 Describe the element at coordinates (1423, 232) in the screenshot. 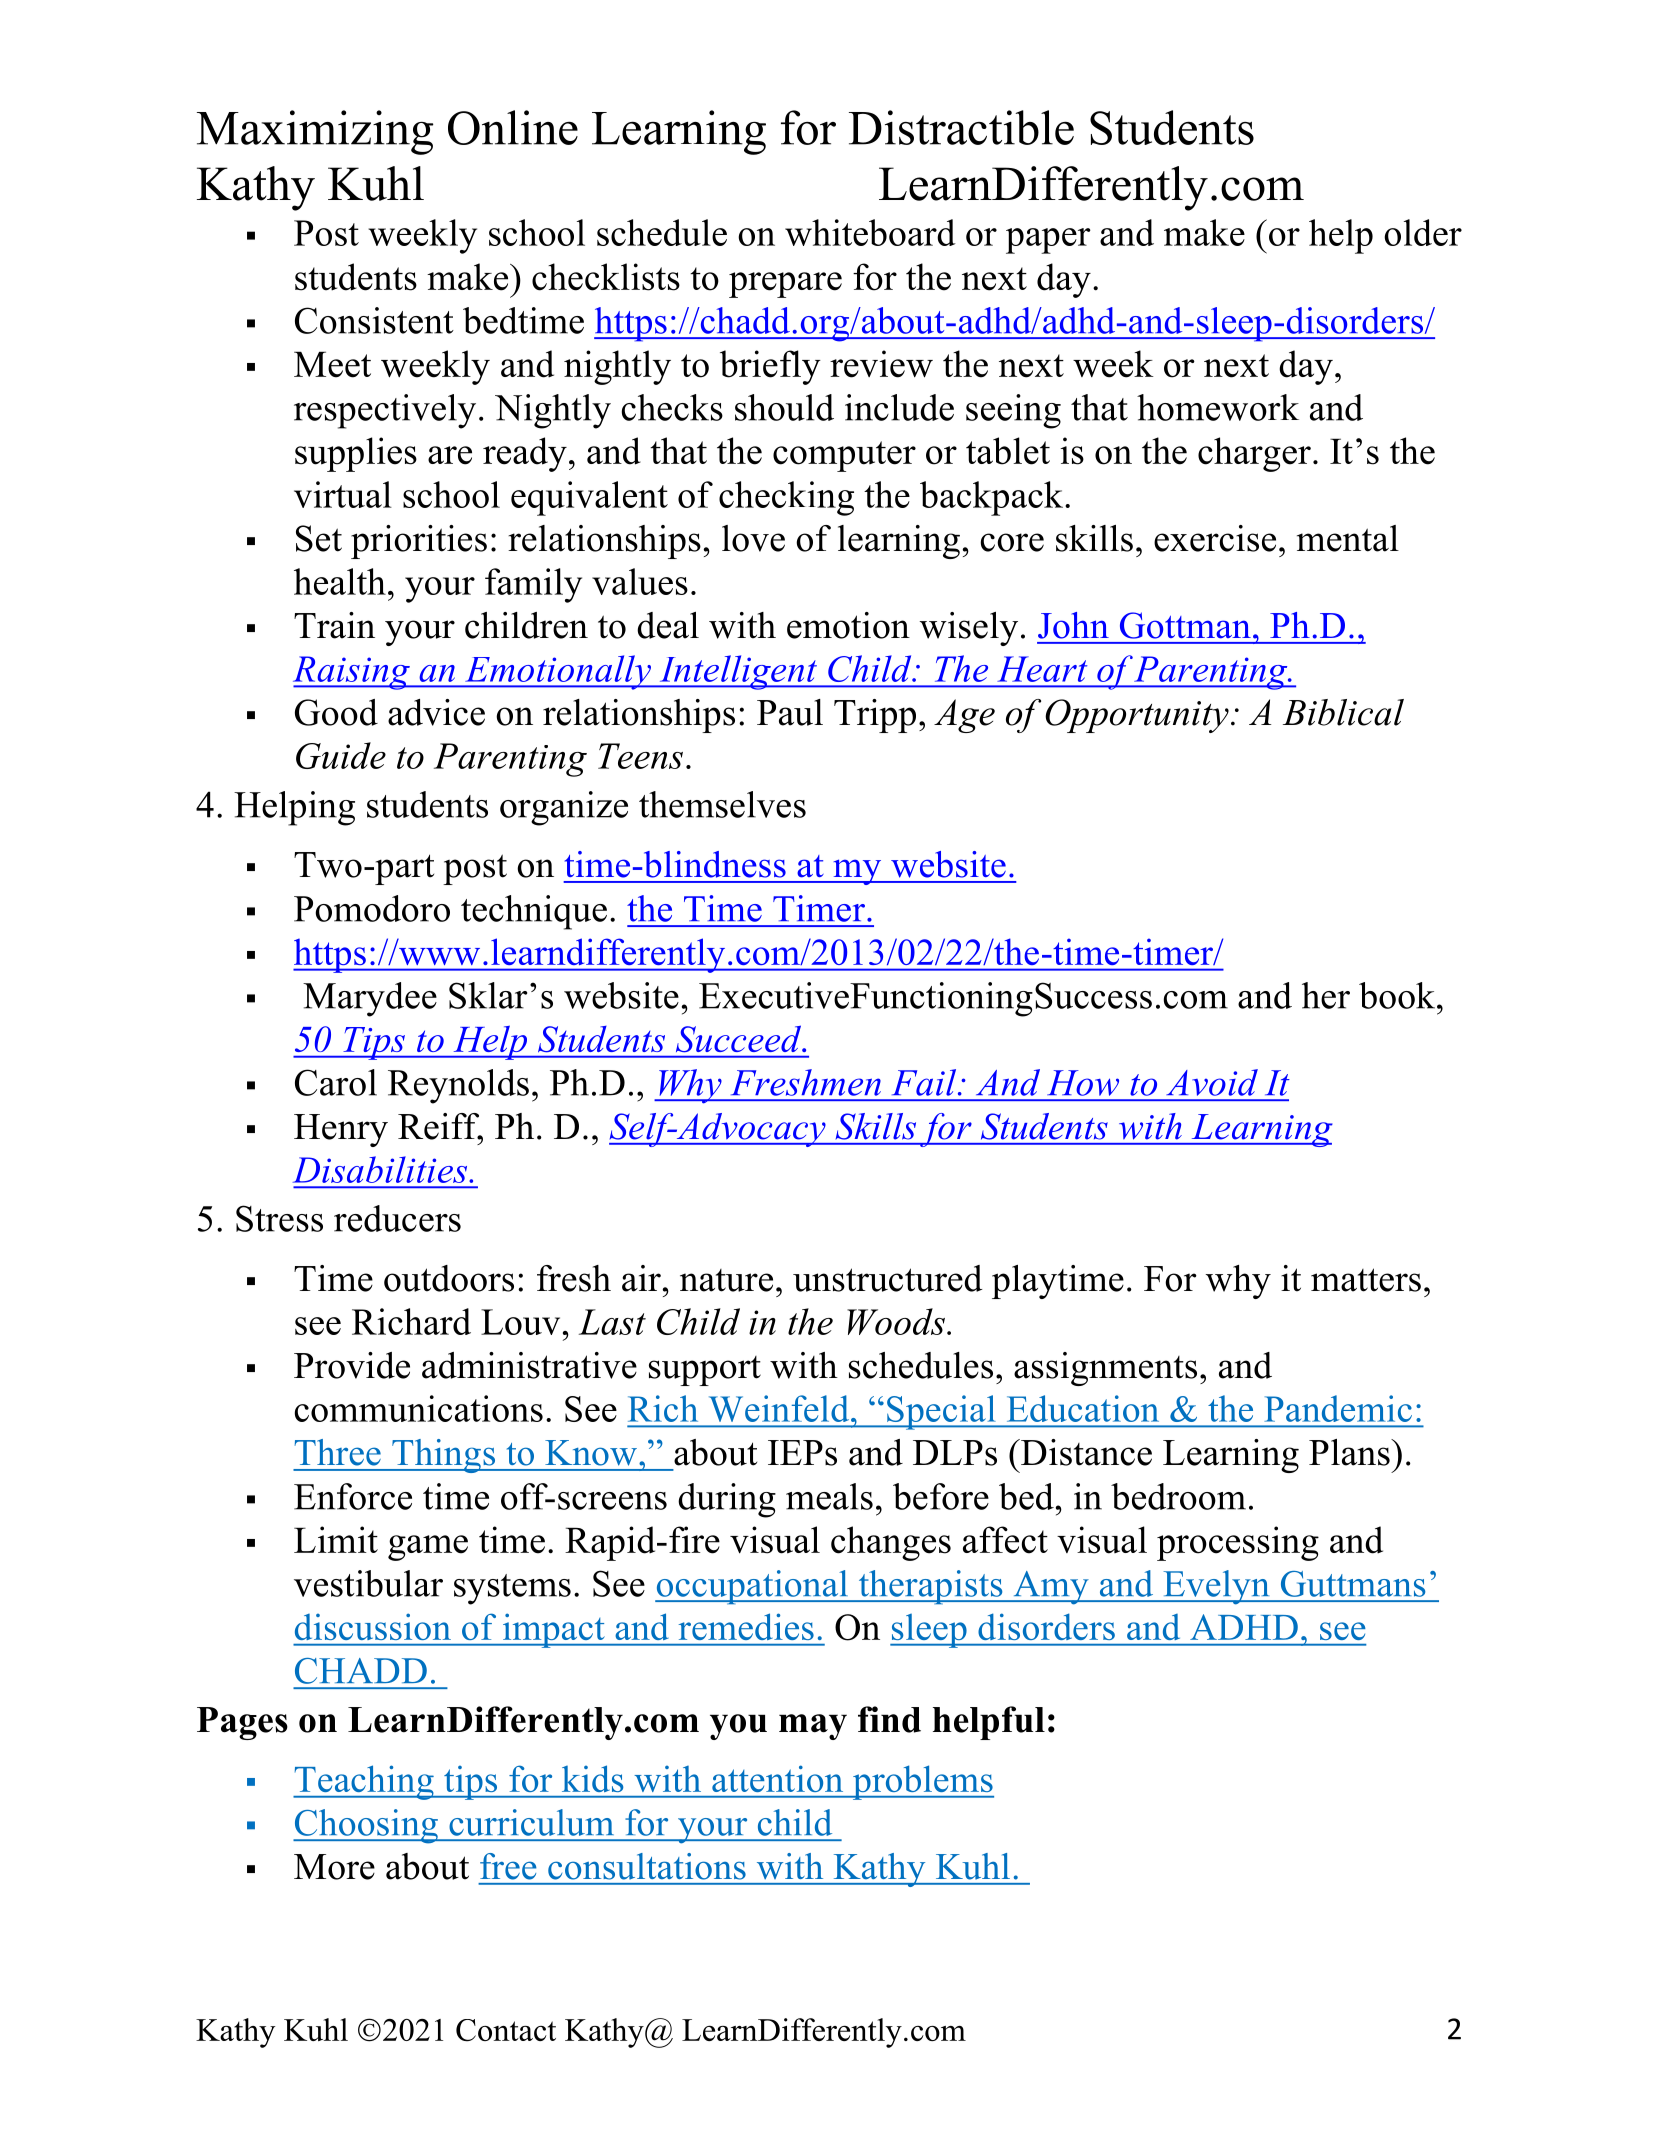

I see `older` at that location.
